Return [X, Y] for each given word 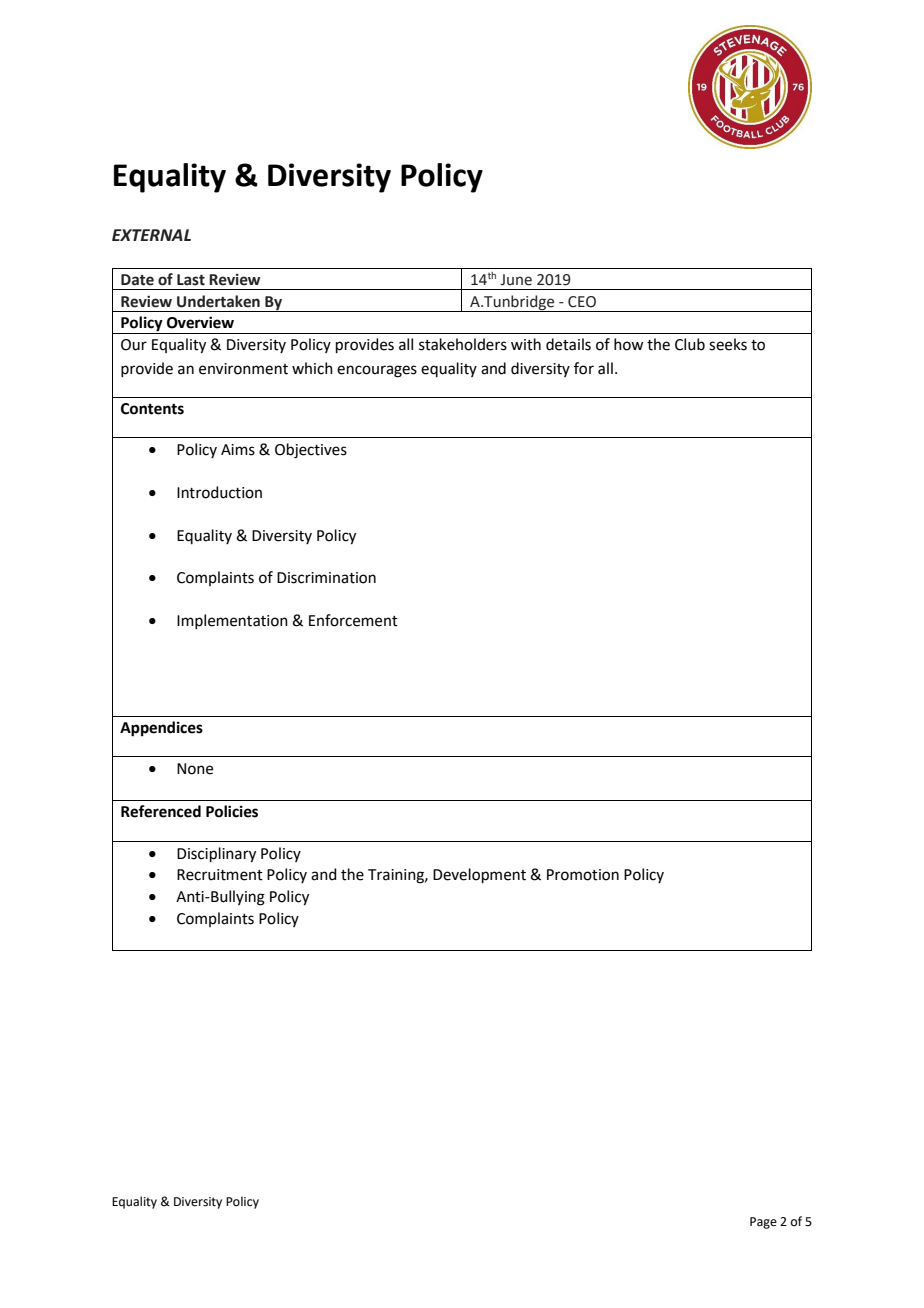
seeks [728, 344]
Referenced [161, 811]
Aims [238, 450]
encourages [377, 371]
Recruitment [220, 875]
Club [690, 344]
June [516, 280]
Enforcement [353, 620]
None [195, 769]
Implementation [232, 621]
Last [191, 280]
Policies [232, 811]
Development [479, 875]
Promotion [583, 875]
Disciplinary [216, 855]
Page [763, 1223]
